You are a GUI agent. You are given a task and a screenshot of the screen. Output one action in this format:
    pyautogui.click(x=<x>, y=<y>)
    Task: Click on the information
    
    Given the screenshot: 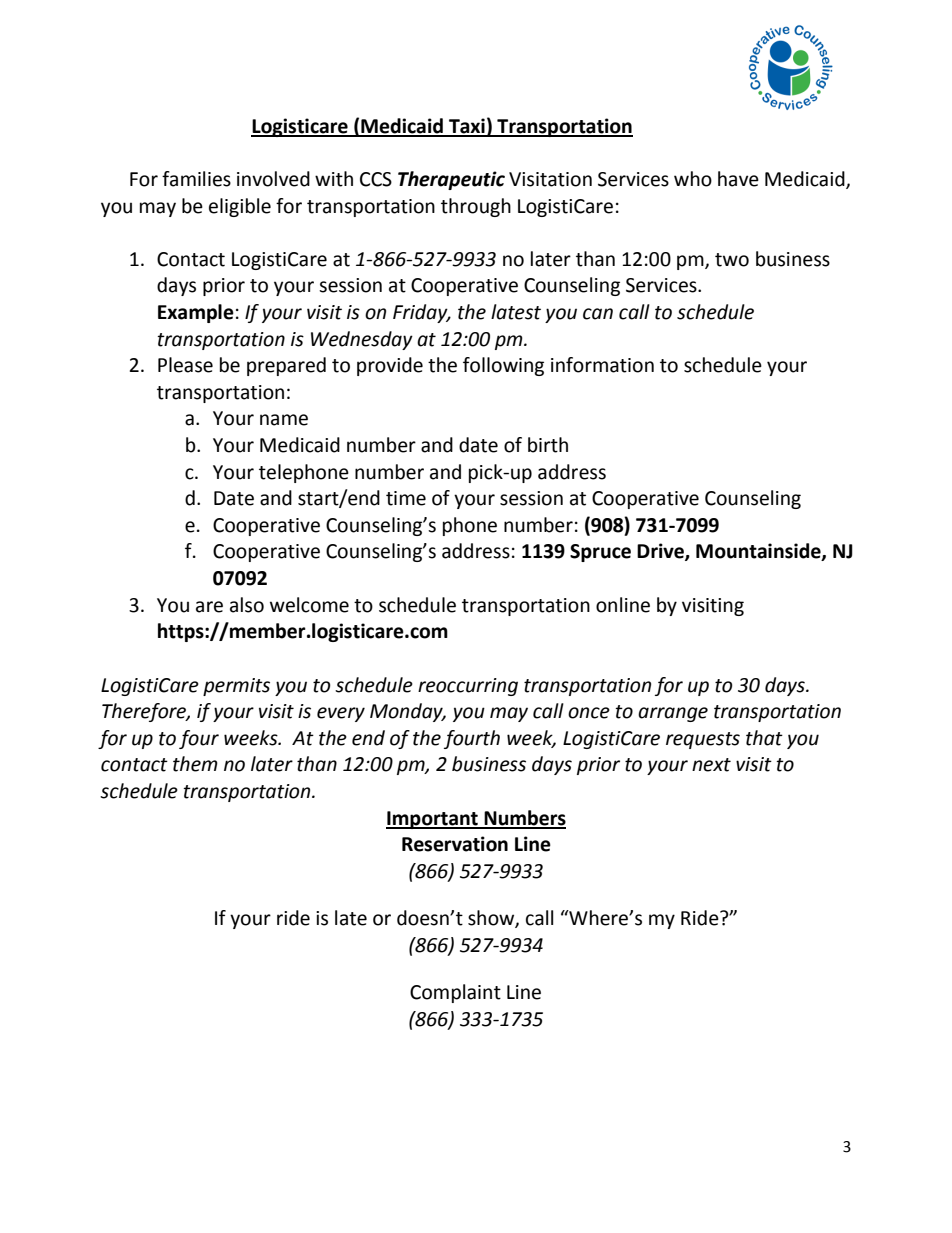 What is the action you would take?
    pyautogui.click(x=602, y=365)
